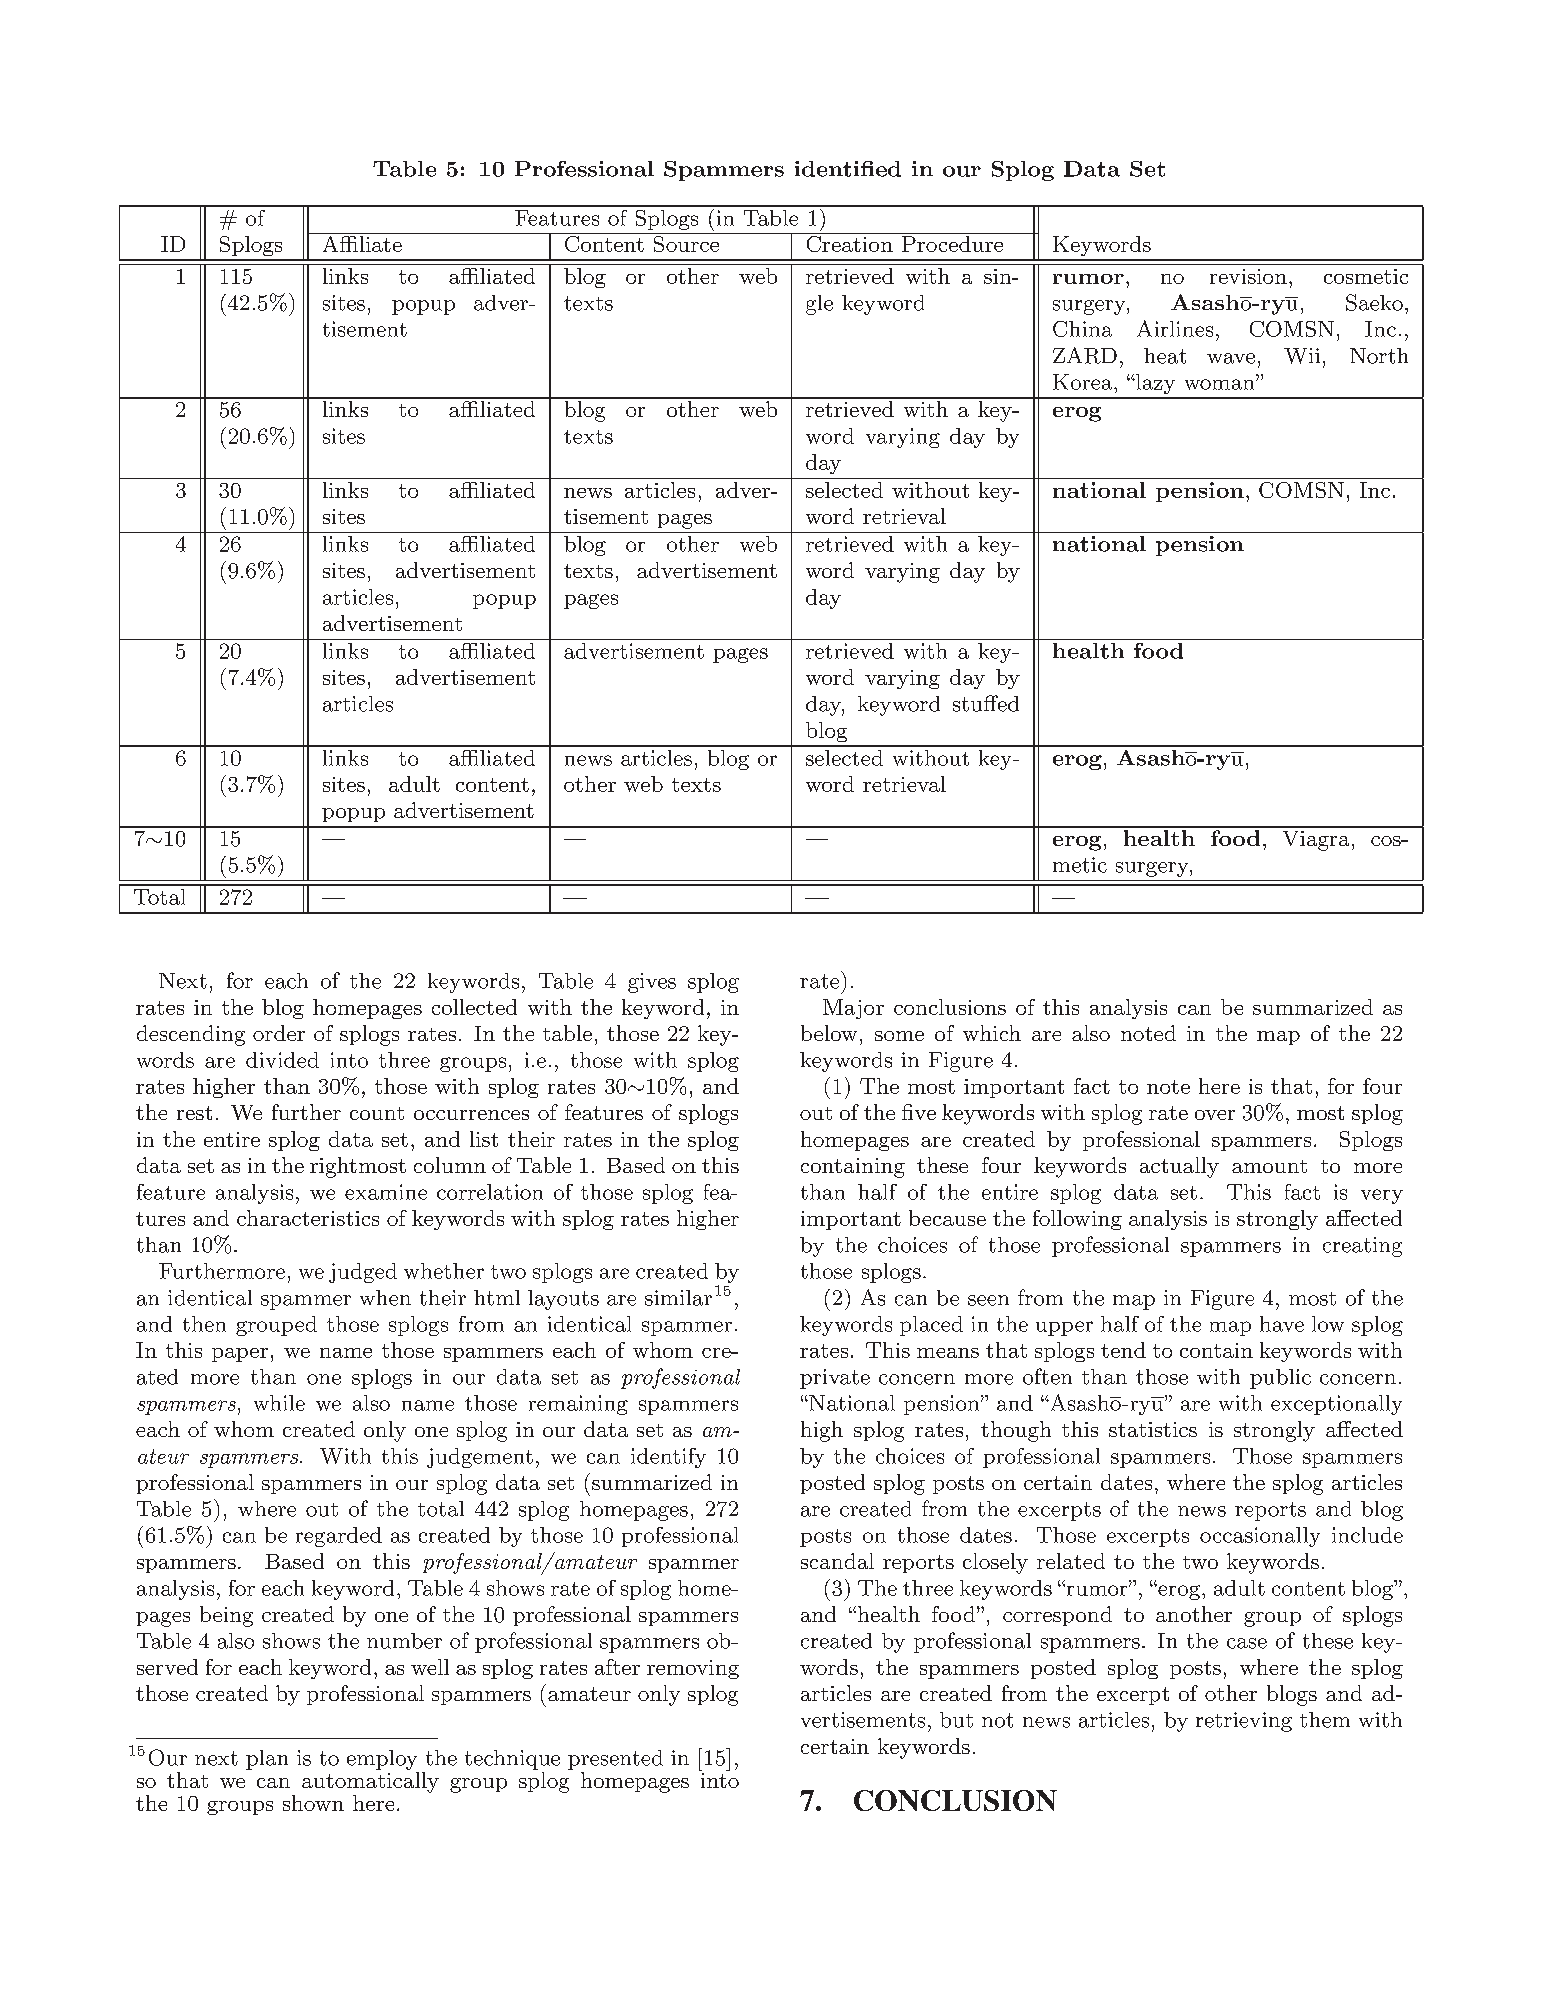 This screenshot has height=1999, width=1545. I want to click on Creation, so click(849, 242).
